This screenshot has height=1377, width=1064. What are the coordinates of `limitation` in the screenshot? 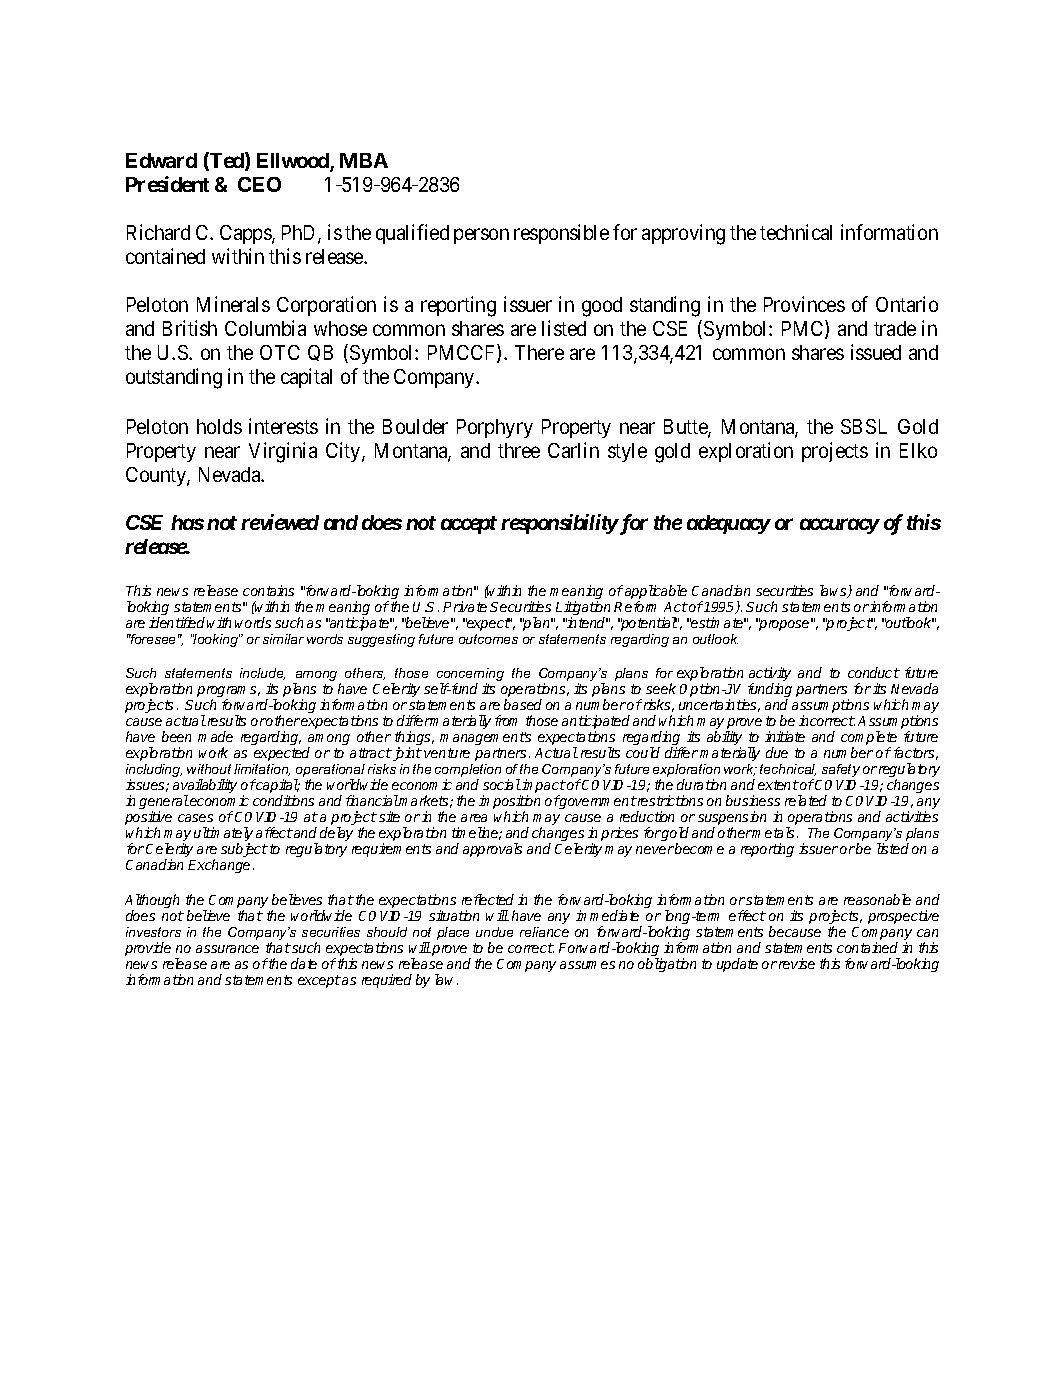 It's located at (262, 770).
